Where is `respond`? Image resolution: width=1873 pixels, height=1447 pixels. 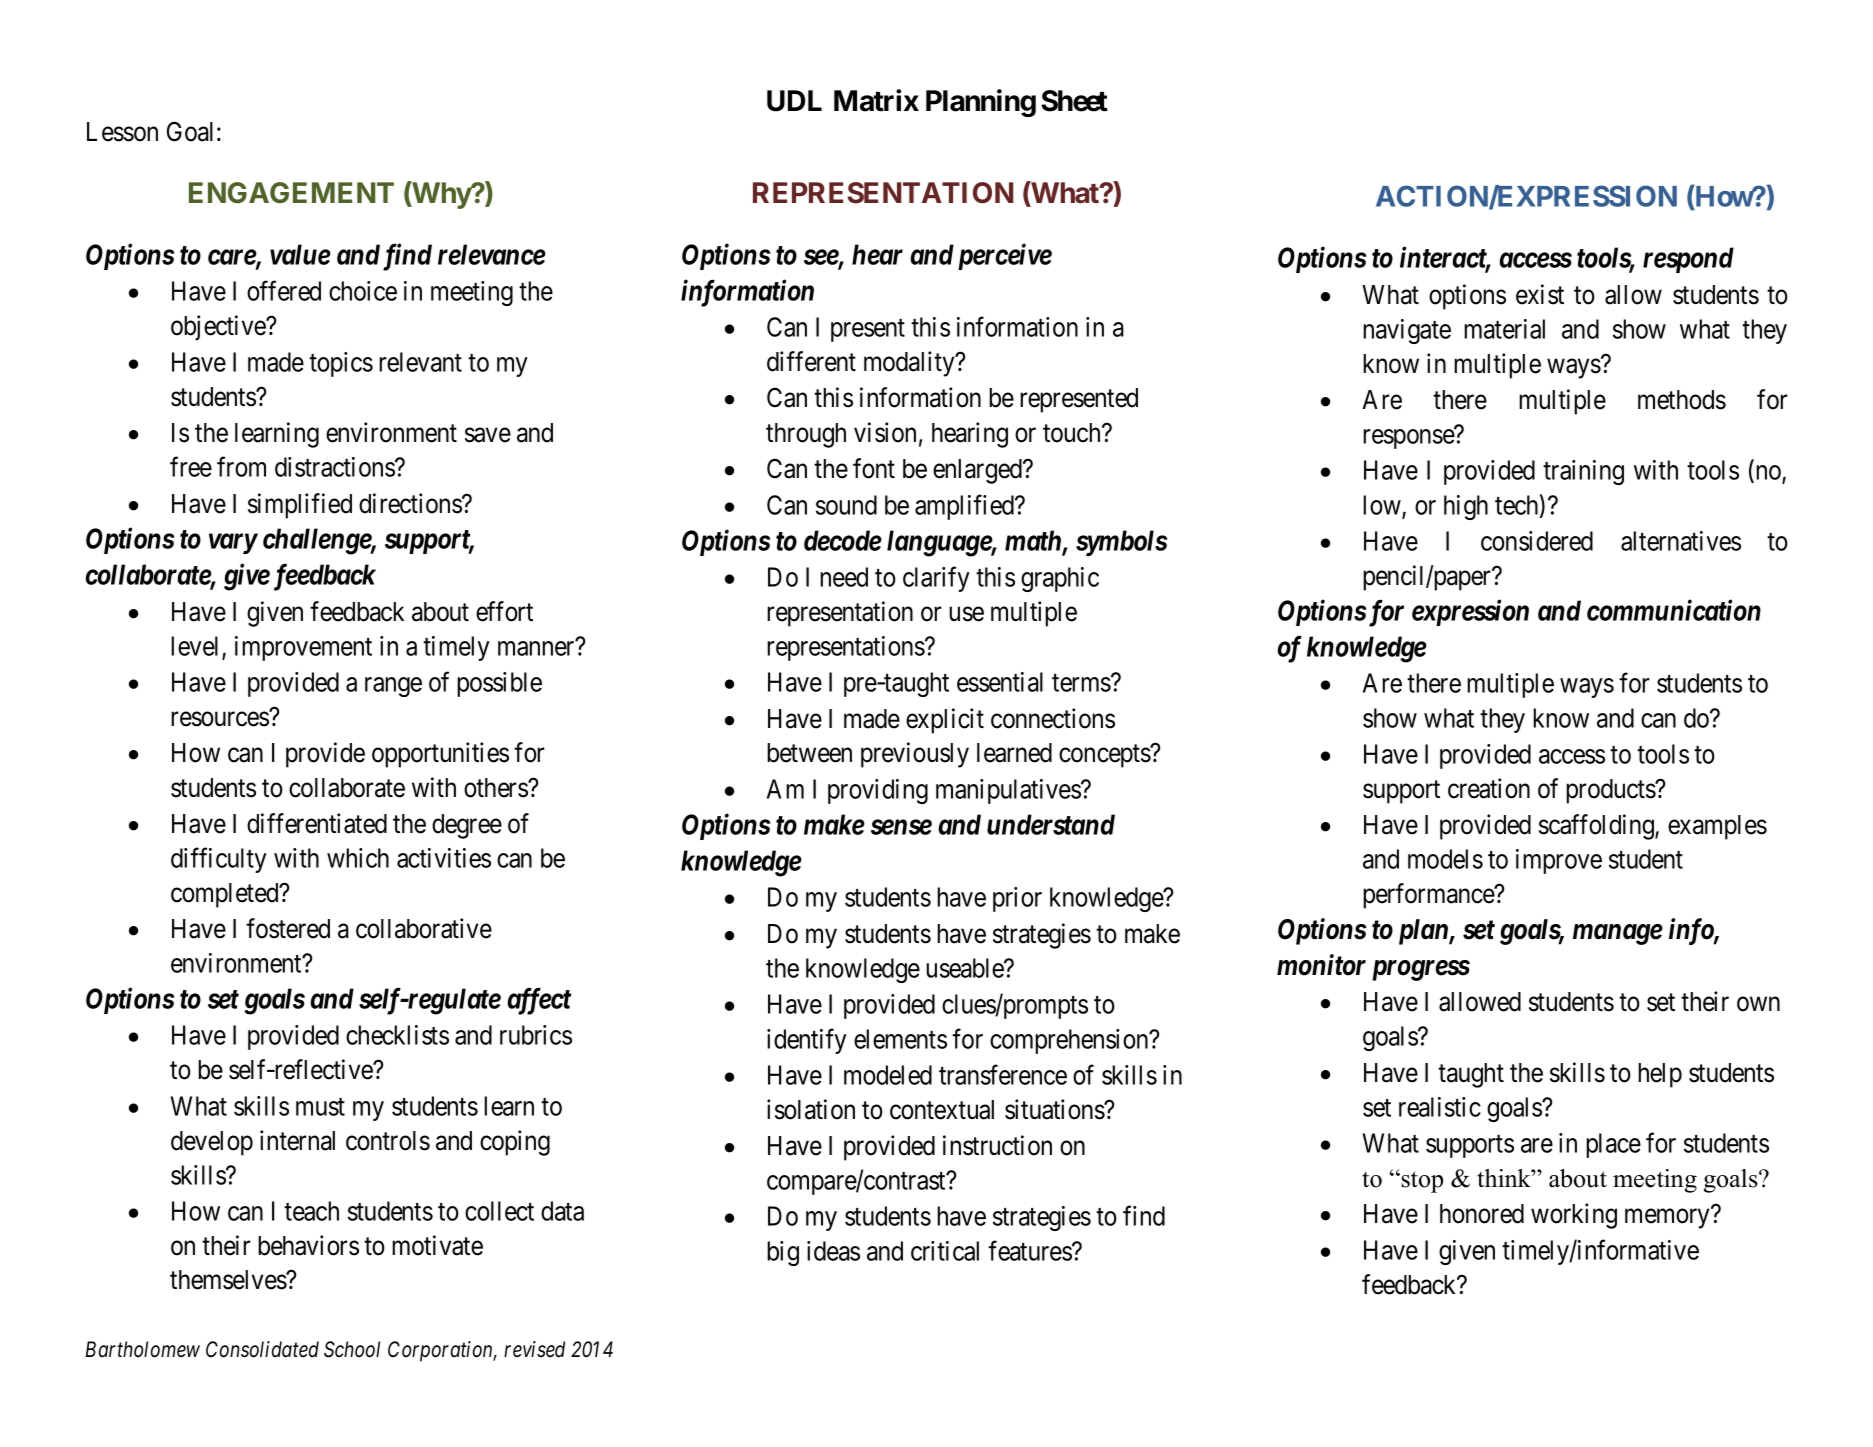 respond is located at coordinates (1688, 260).
